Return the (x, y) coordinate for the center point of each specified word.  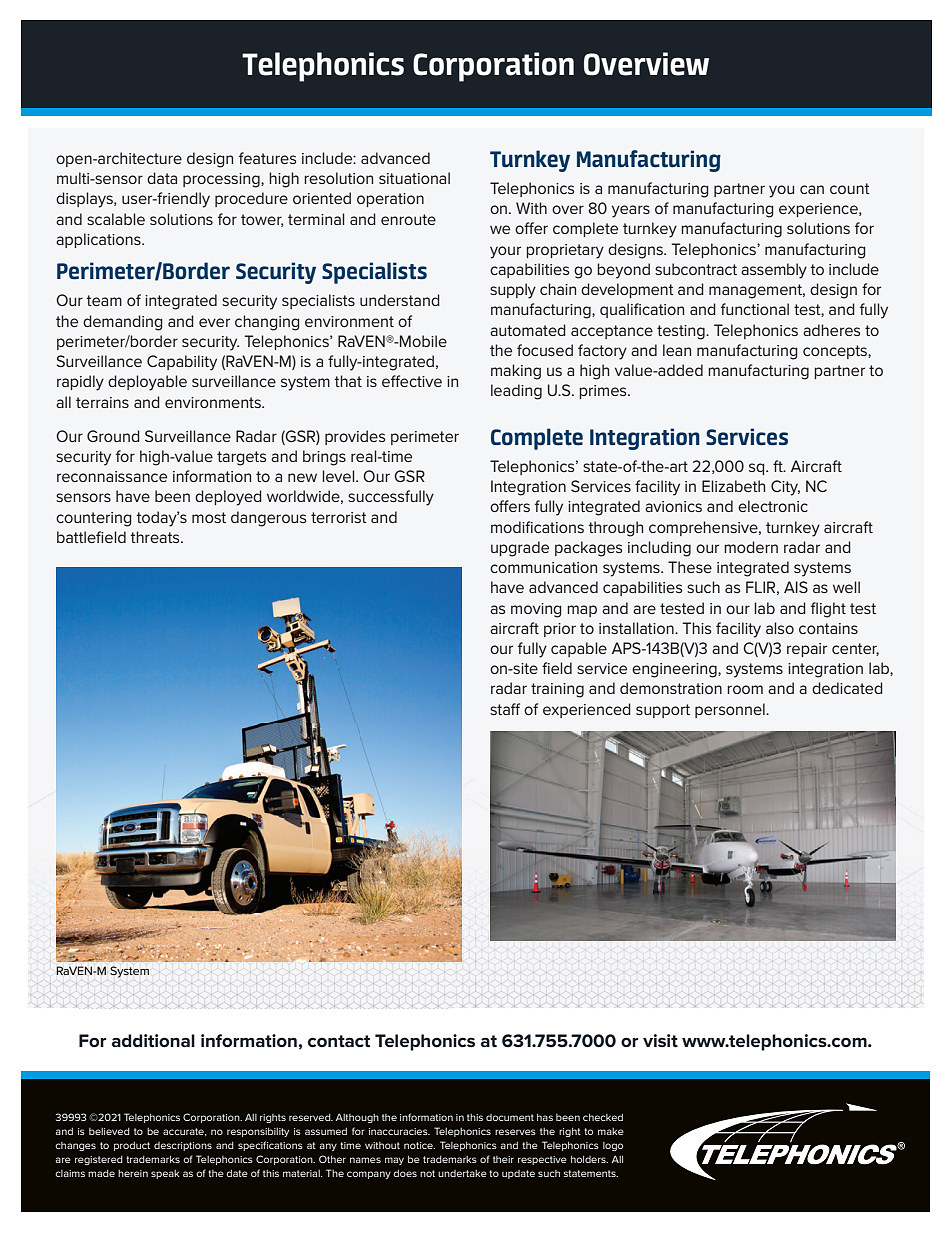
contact (339, 1041)
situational (414, 178)
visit (660, 1040)
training (557, 690)
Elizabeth (733, 486)
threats (156, 537)
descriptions (183, 1146)
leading (516, 392)
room (745, 689)
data (162, 178)
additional (153, 1041)
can (812, 189)
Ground (113, 436)
